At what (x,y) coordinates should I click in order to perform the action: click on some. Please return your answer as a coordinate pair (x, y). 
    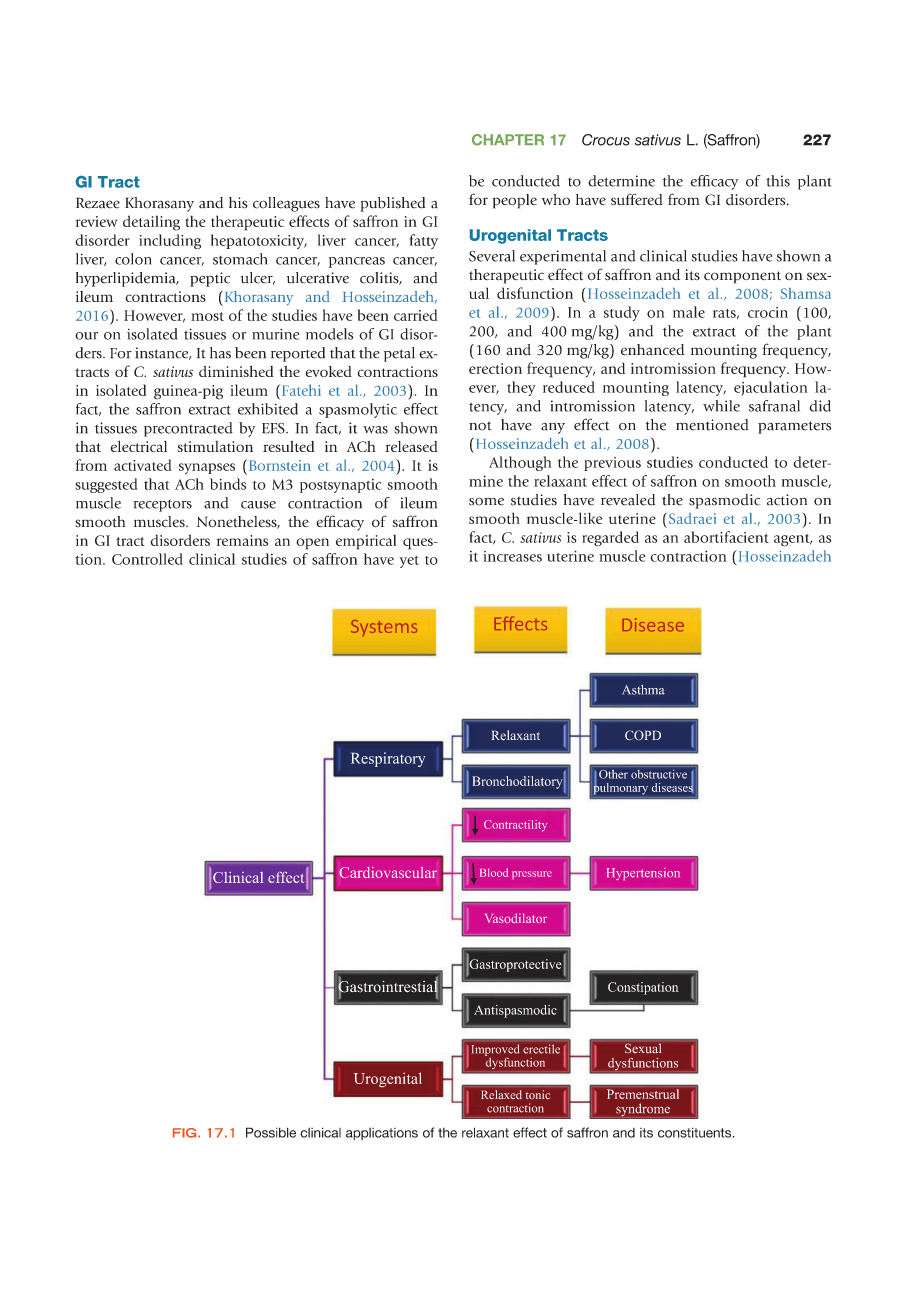
    Looking at the image, I should click on (486, 501).
